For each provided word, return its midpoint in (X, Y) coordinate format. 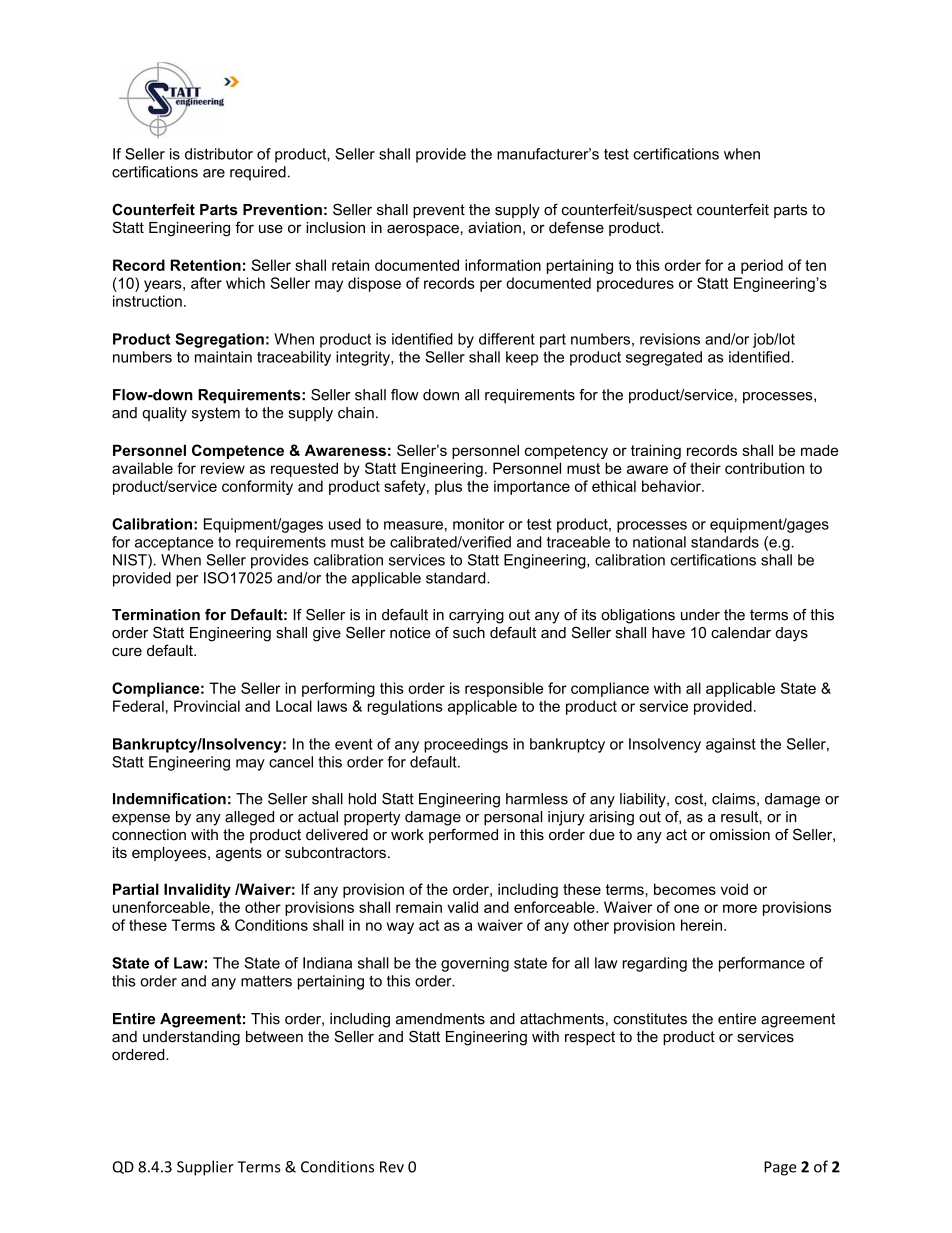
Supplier (205, 1168)
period (762, 266)
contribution (764, 468)
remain (419, 907)
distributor (219, 154)
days (791, 634)
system (216, 414)
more (740, 908)
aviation (494, 227)
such (469, 633)
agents (239, 854)
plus (448, 487)
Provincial (207, 706)
